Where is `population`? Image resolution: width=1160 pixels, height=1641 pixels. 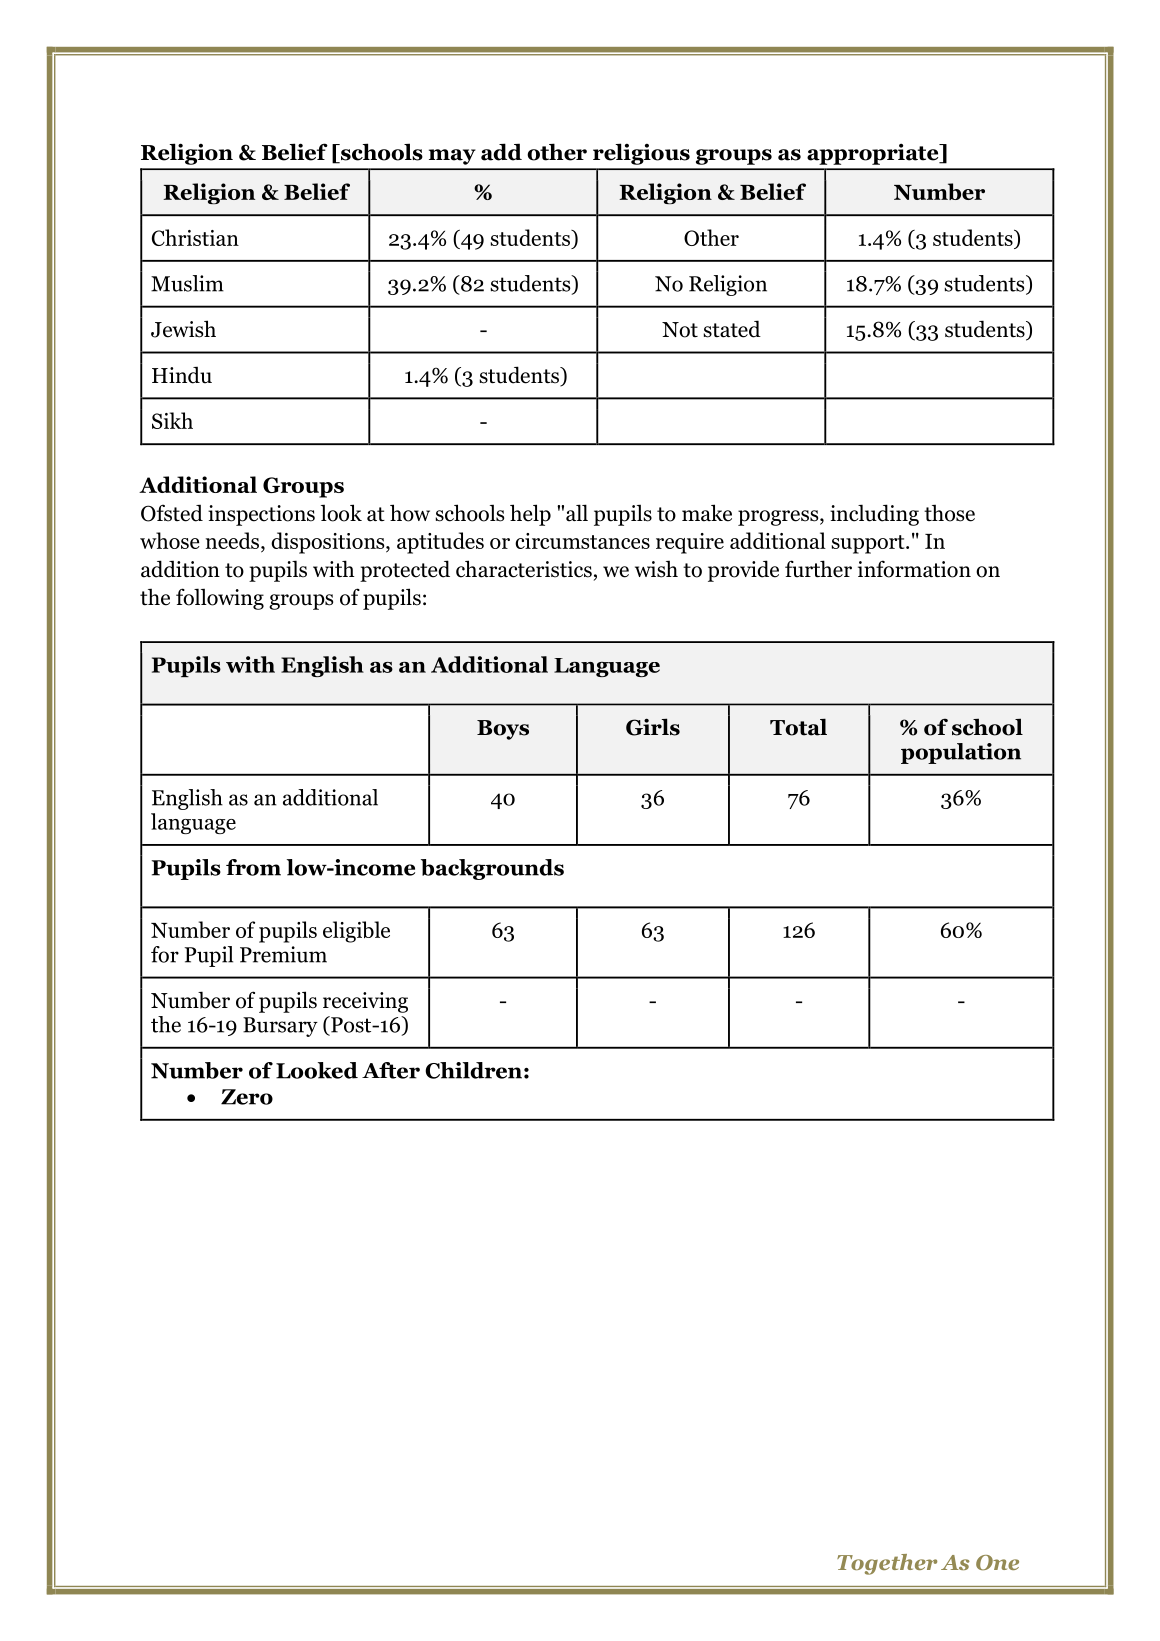
population is located at coordinates (961, 753).
